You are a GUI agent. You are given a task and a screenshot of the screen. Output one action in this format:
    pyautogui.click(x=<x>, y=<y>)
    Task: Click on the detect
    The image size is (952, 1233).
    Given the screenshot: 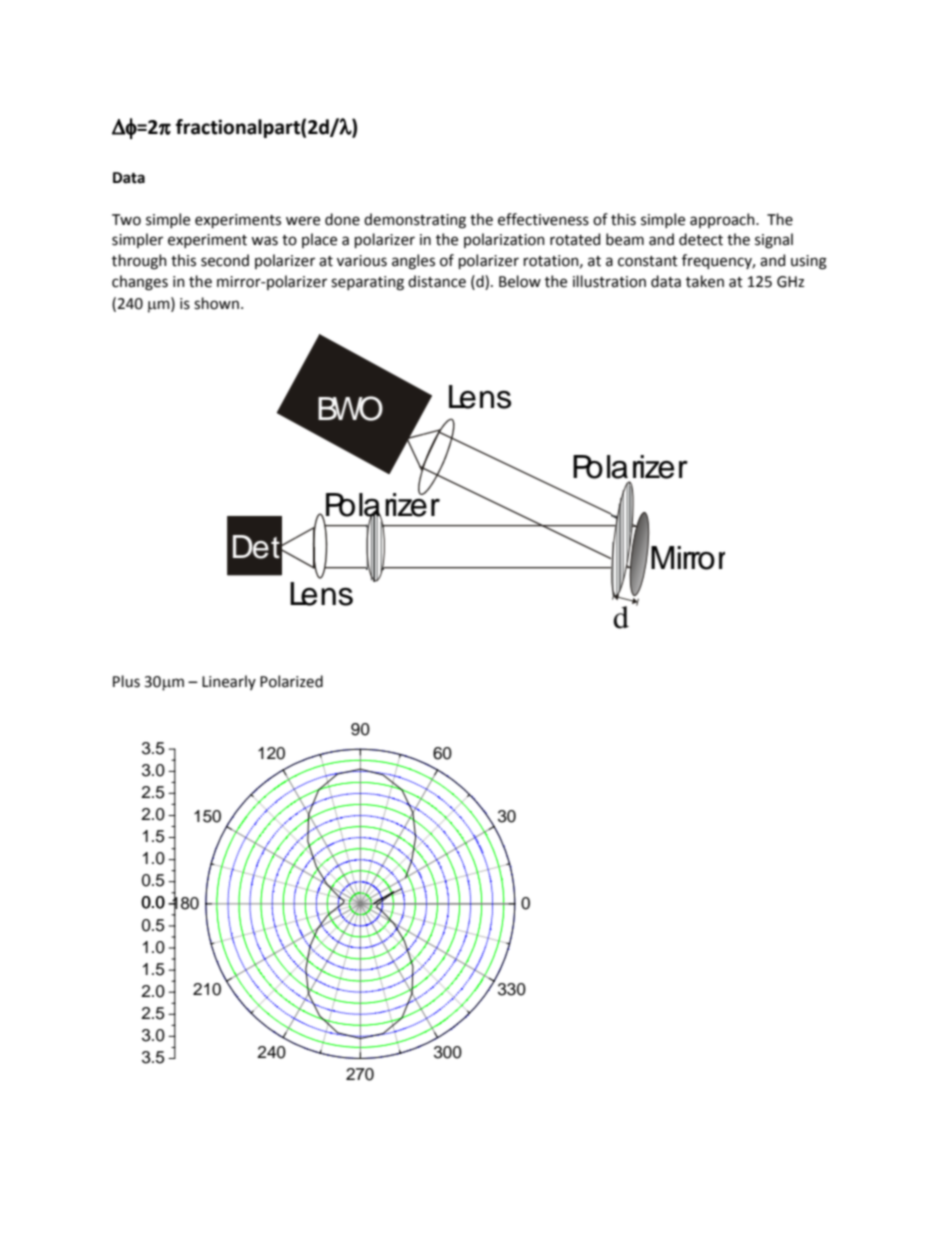 What is the action you would take?
    pyautogui.click(x=701, y=239)
